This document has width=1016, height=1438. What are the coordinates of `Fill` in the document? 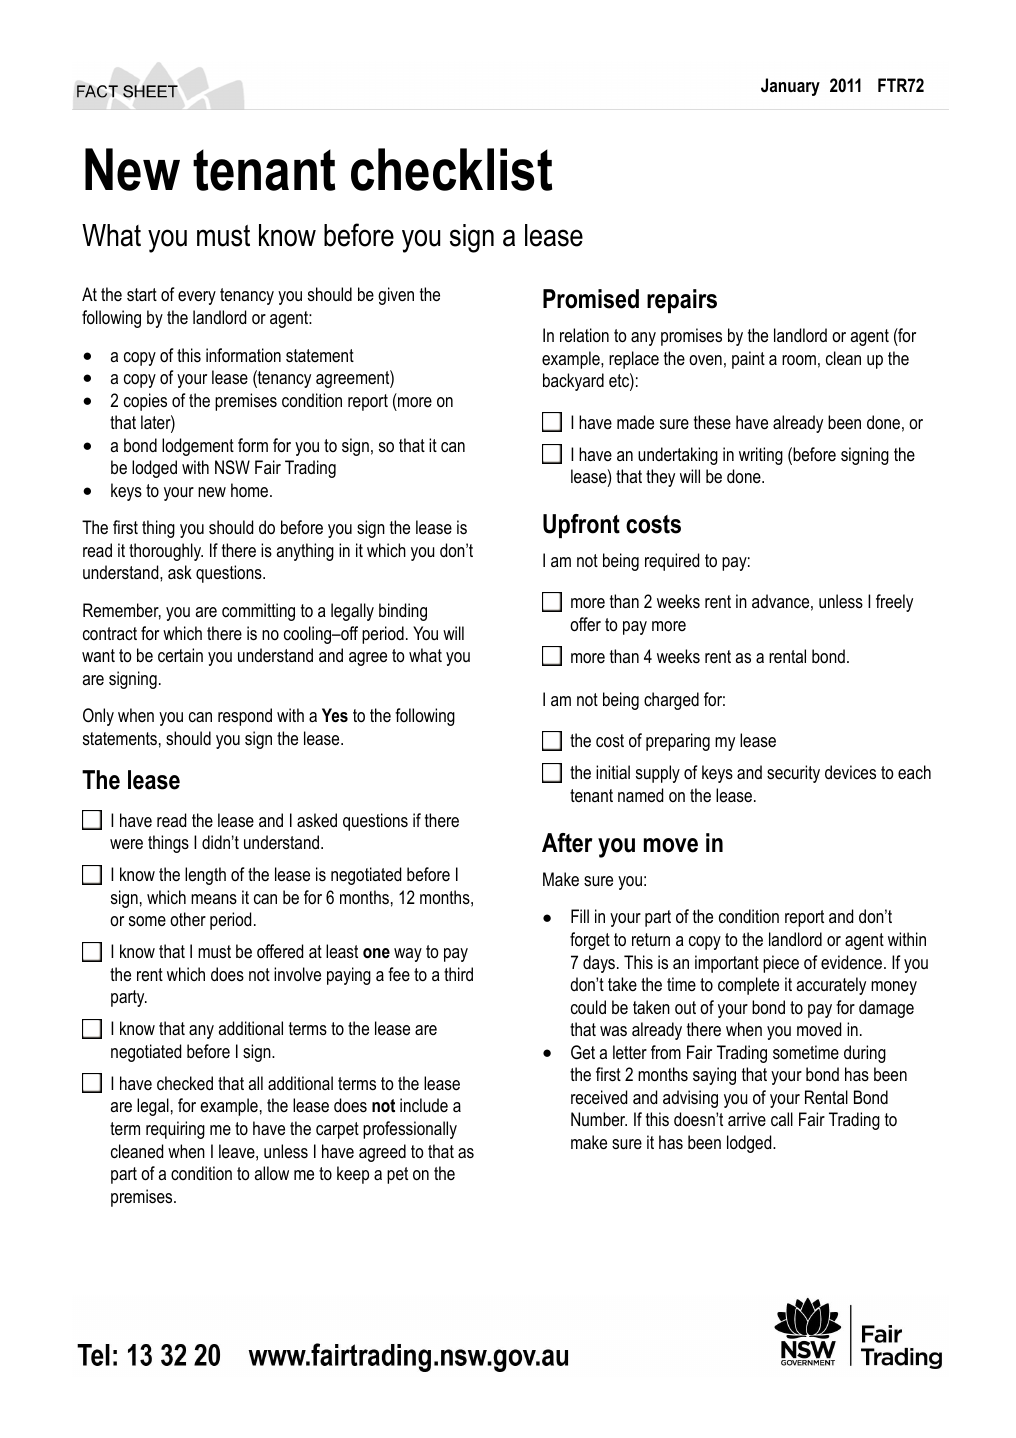 It's located at (580, 916).
